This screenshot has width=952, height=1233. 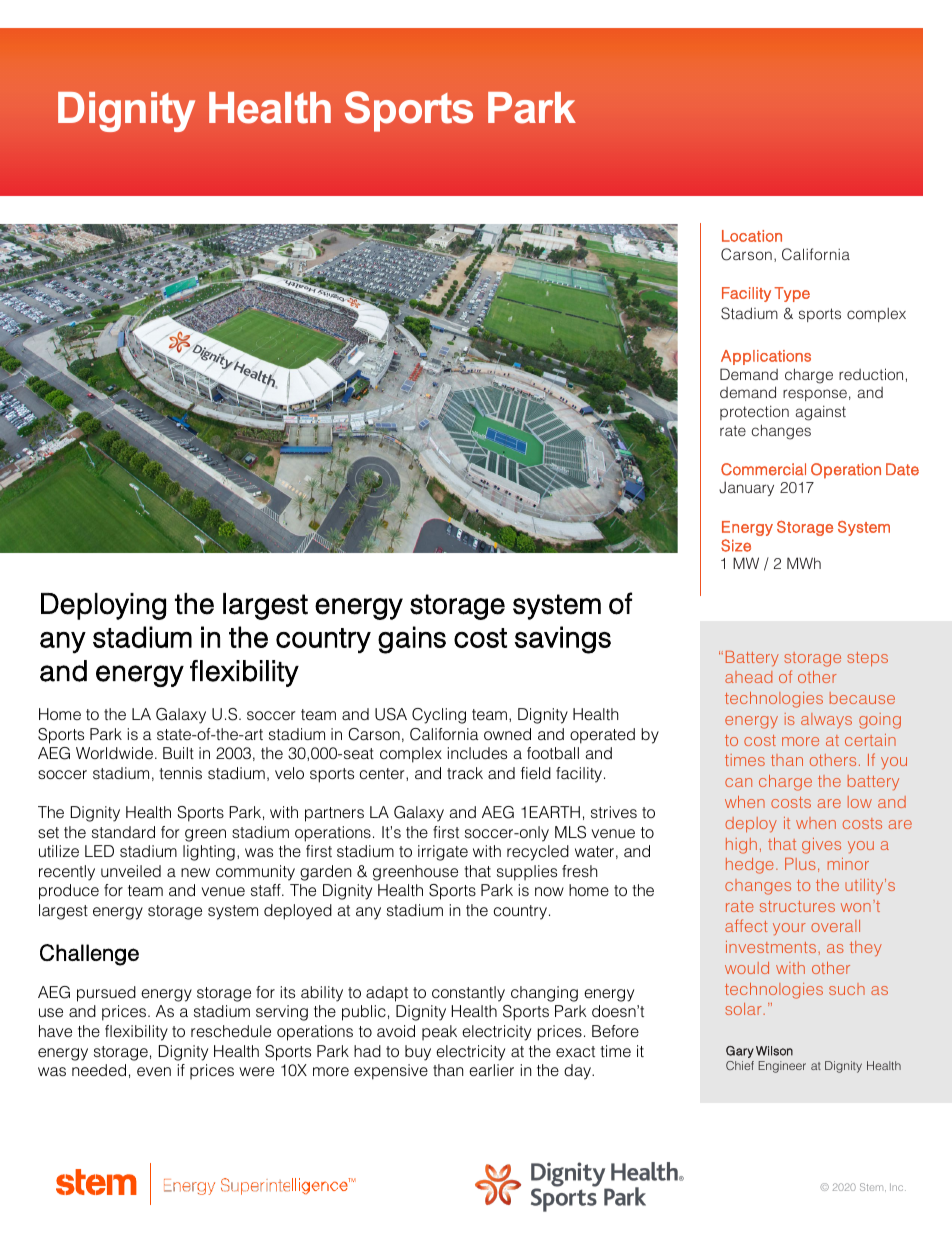 I want to click on Applications, so click(x=766, y=357).
